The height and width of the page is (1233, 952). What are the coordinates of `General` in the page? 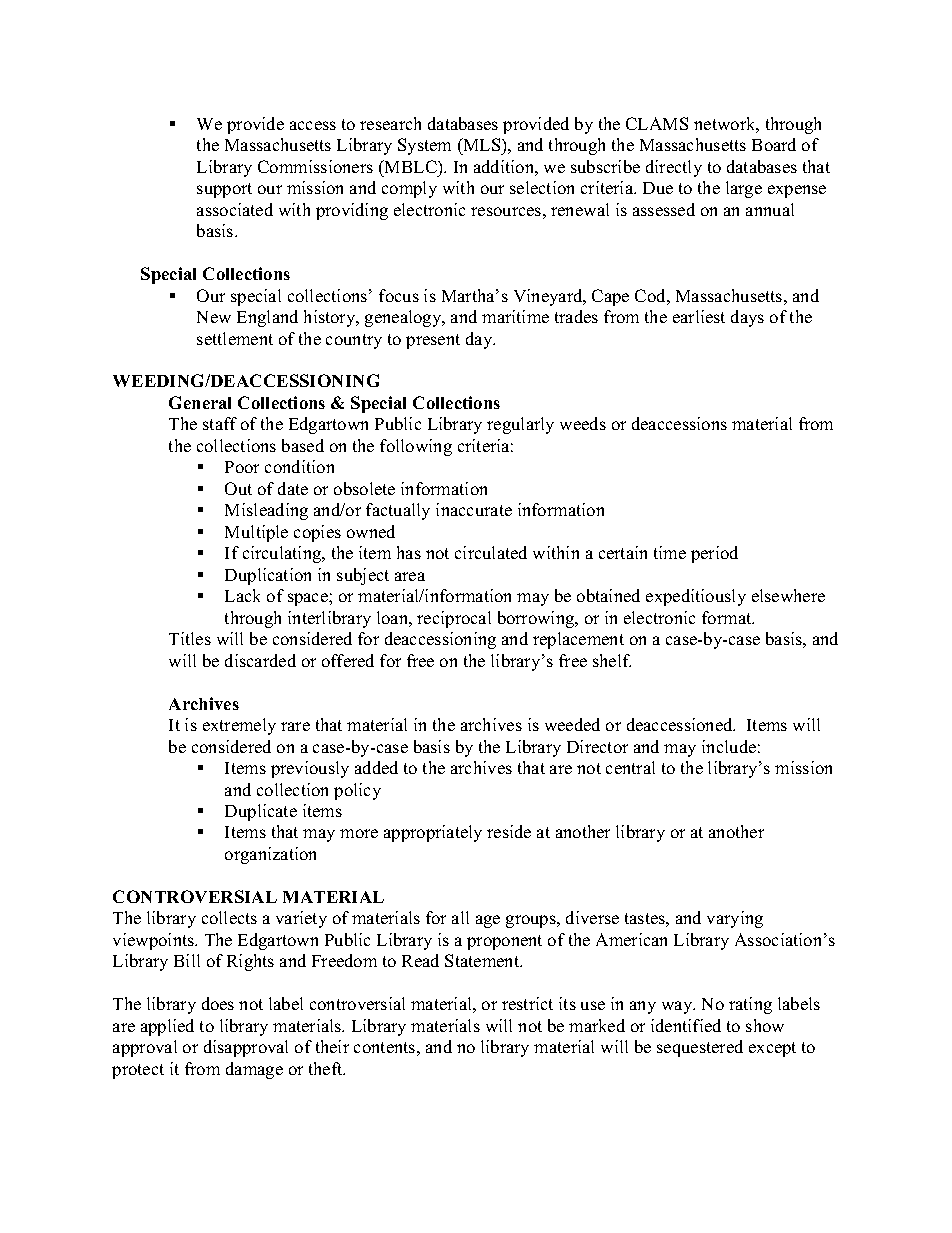 It's located at (200, 402).
